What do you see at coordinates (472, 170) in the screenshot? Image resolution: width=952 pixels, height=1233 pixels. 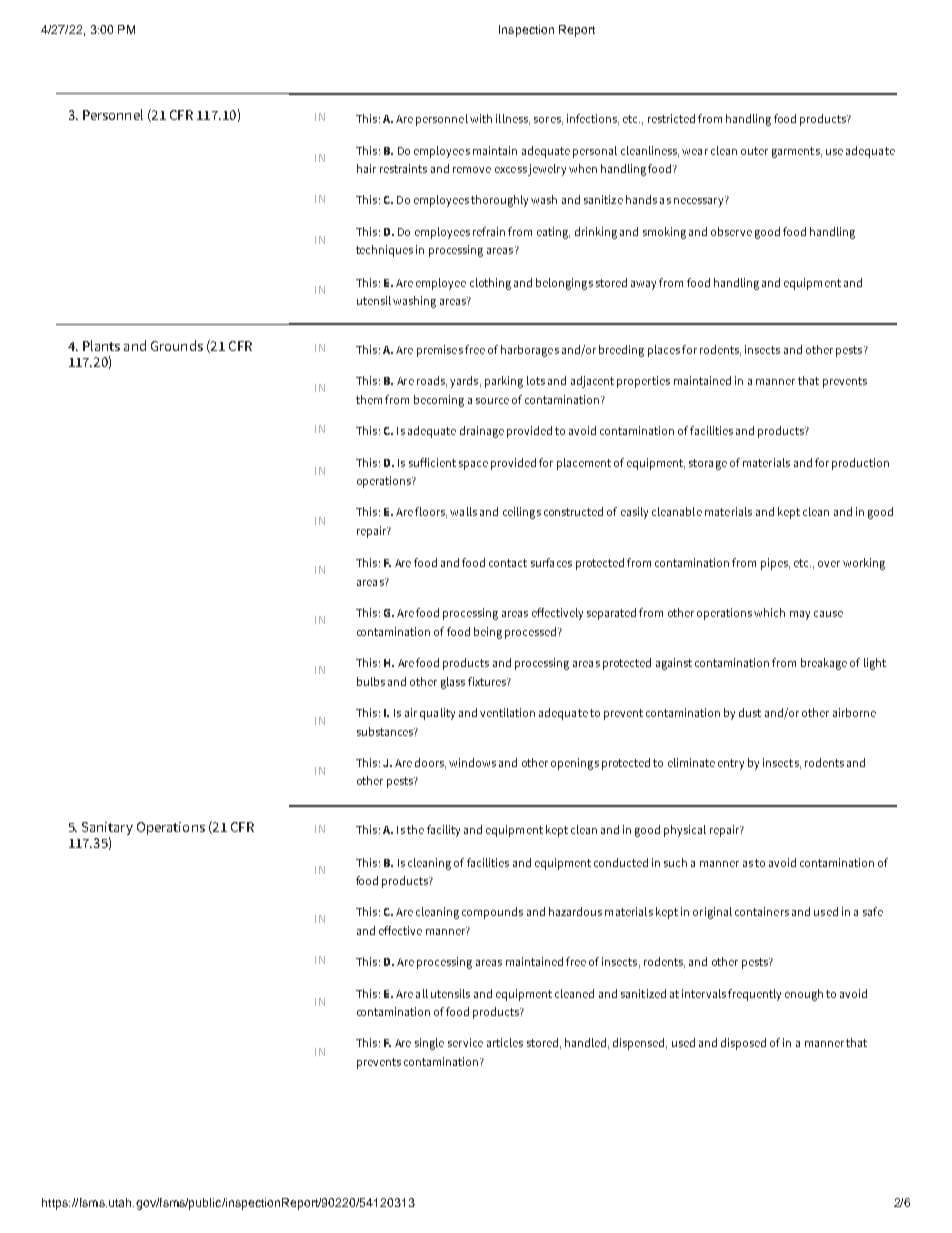 I see `remove` at bounding box center [472, 170].
